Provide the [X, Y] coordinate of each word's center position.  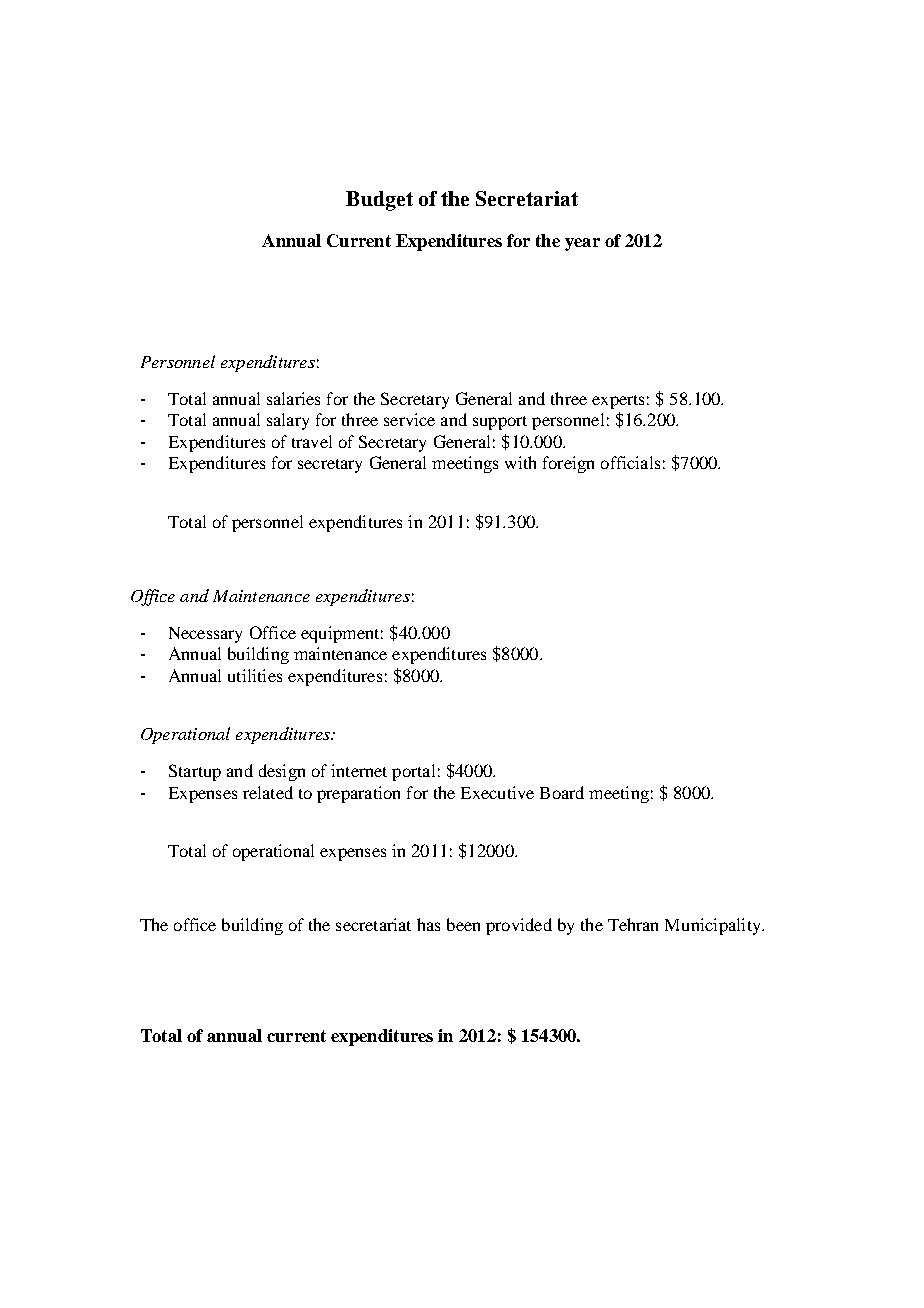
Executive [497, 792]
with [520, 462]
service [409, 419]
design [282, 772]
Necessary [205, 635]
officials [630, 462]
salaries [293, 398]
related [268, 792]
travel [312, 441]
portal [413, 772]
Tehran [633, 924]
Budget [379, 201]
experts [618, 402]
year [582, 244]
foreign [568, 464]
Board [562, 792]
